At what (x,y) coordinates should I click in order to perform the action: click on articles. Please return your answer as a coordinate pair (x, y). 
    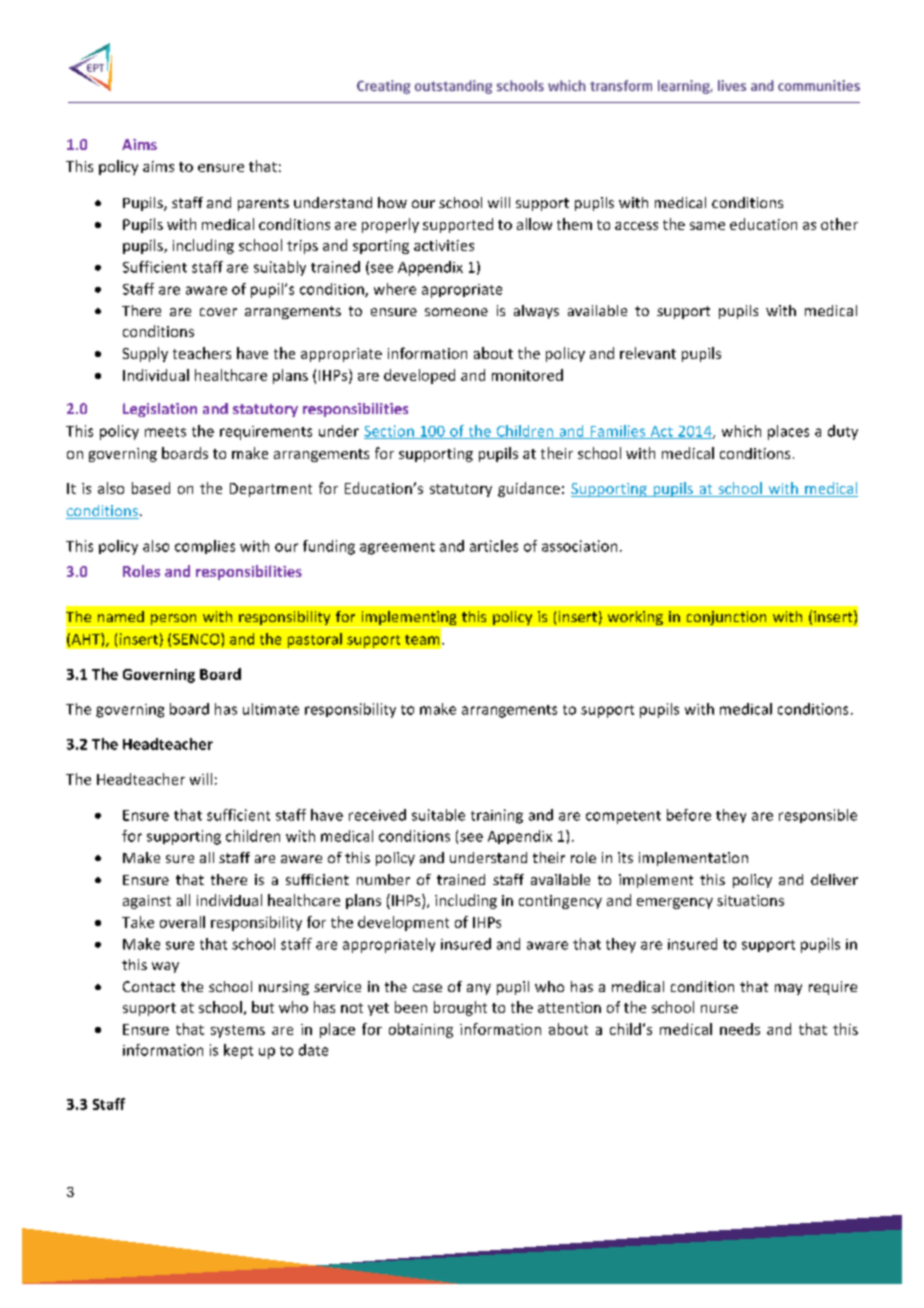
    Looking at the image, I should click on (494, 546).
